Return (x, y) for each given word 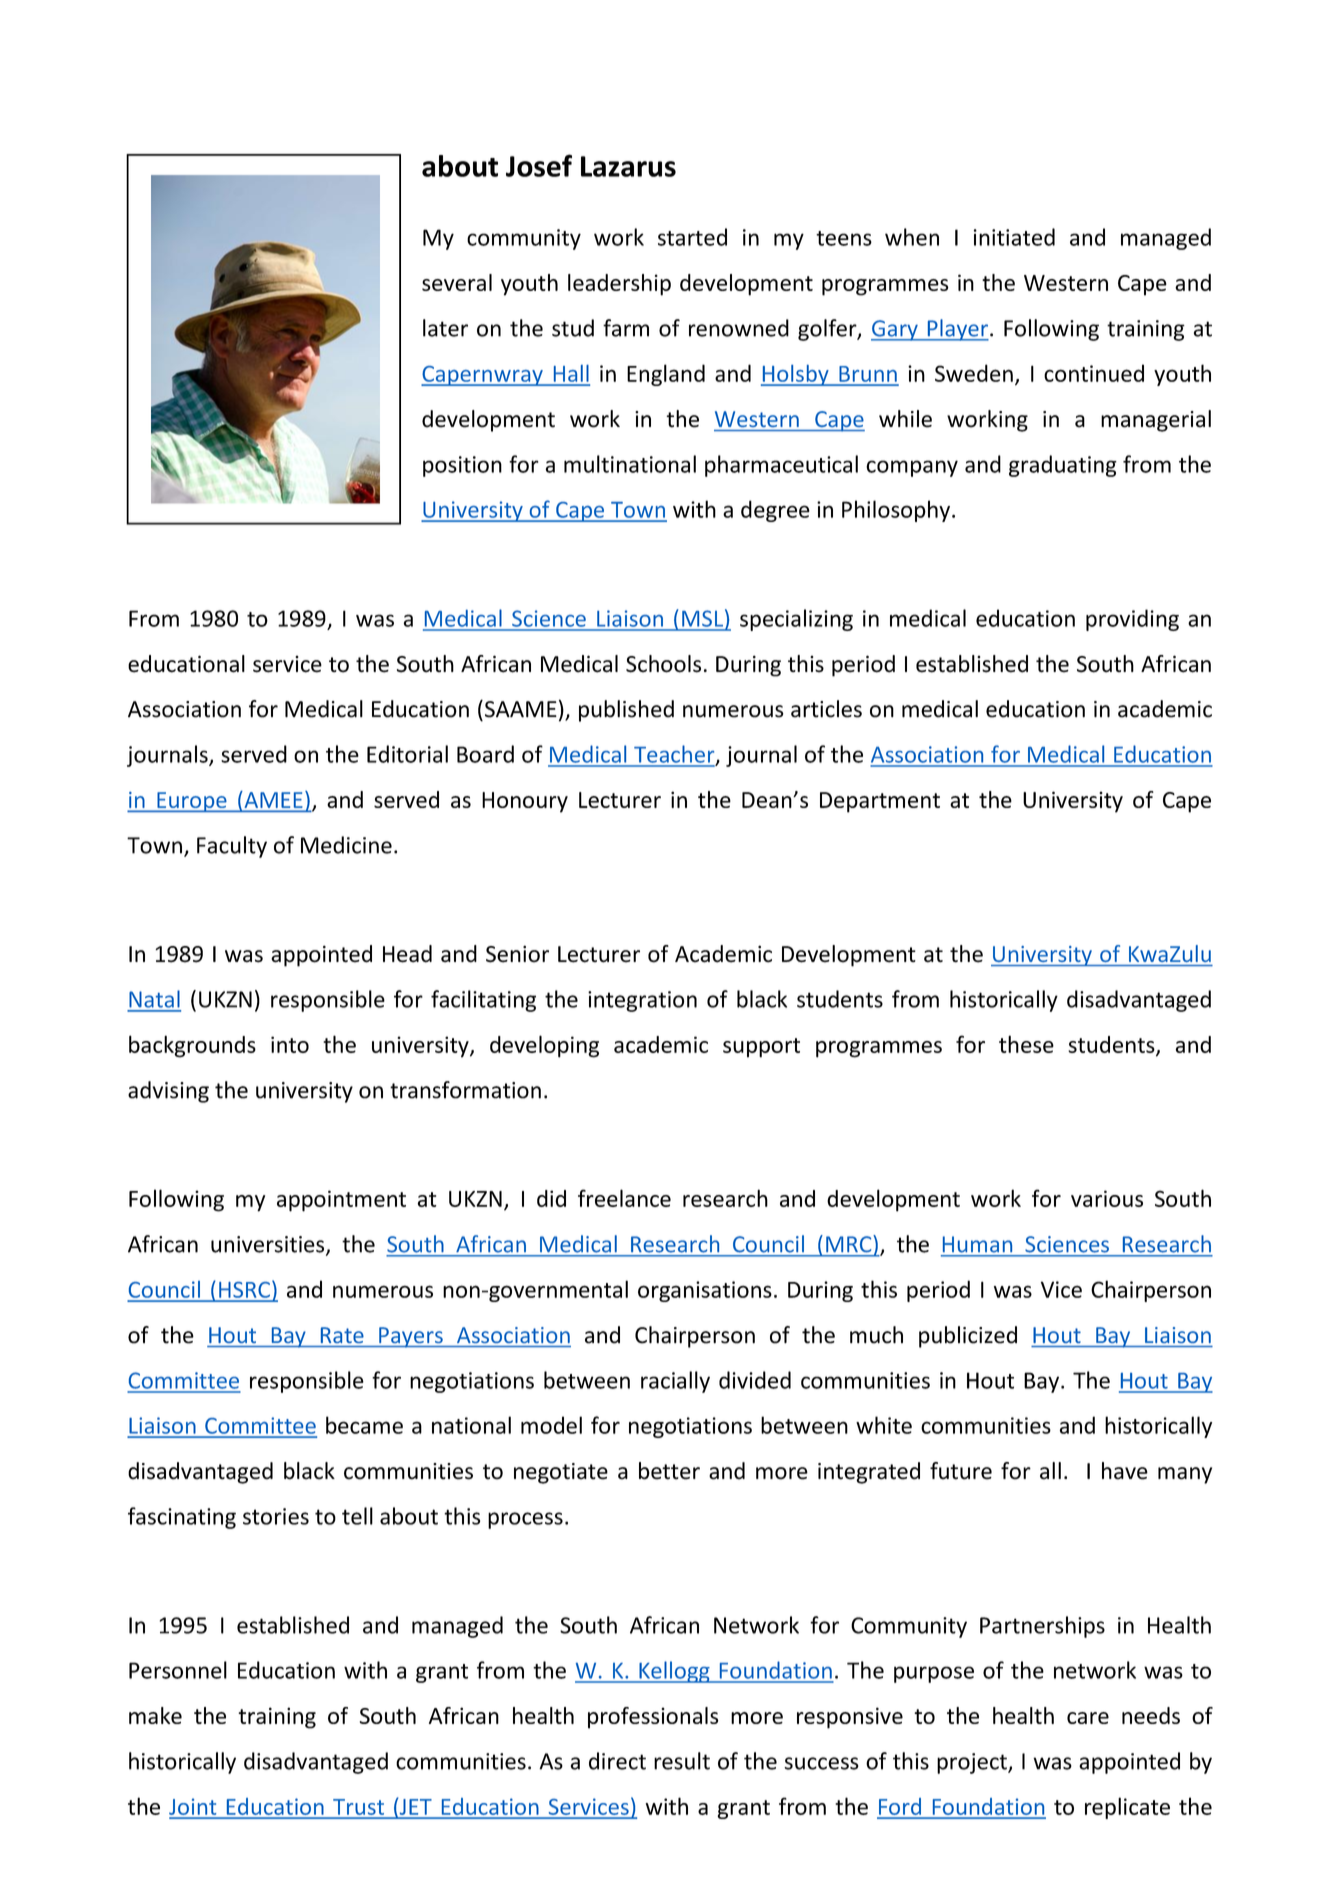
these (1026, 1044)
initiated (1014, 237)
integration (642, 1001)
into (290, 1044)
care (1088, 1718)
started (692, 237)
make (155, 1715)
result (682, 1761)
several (457, 282)
